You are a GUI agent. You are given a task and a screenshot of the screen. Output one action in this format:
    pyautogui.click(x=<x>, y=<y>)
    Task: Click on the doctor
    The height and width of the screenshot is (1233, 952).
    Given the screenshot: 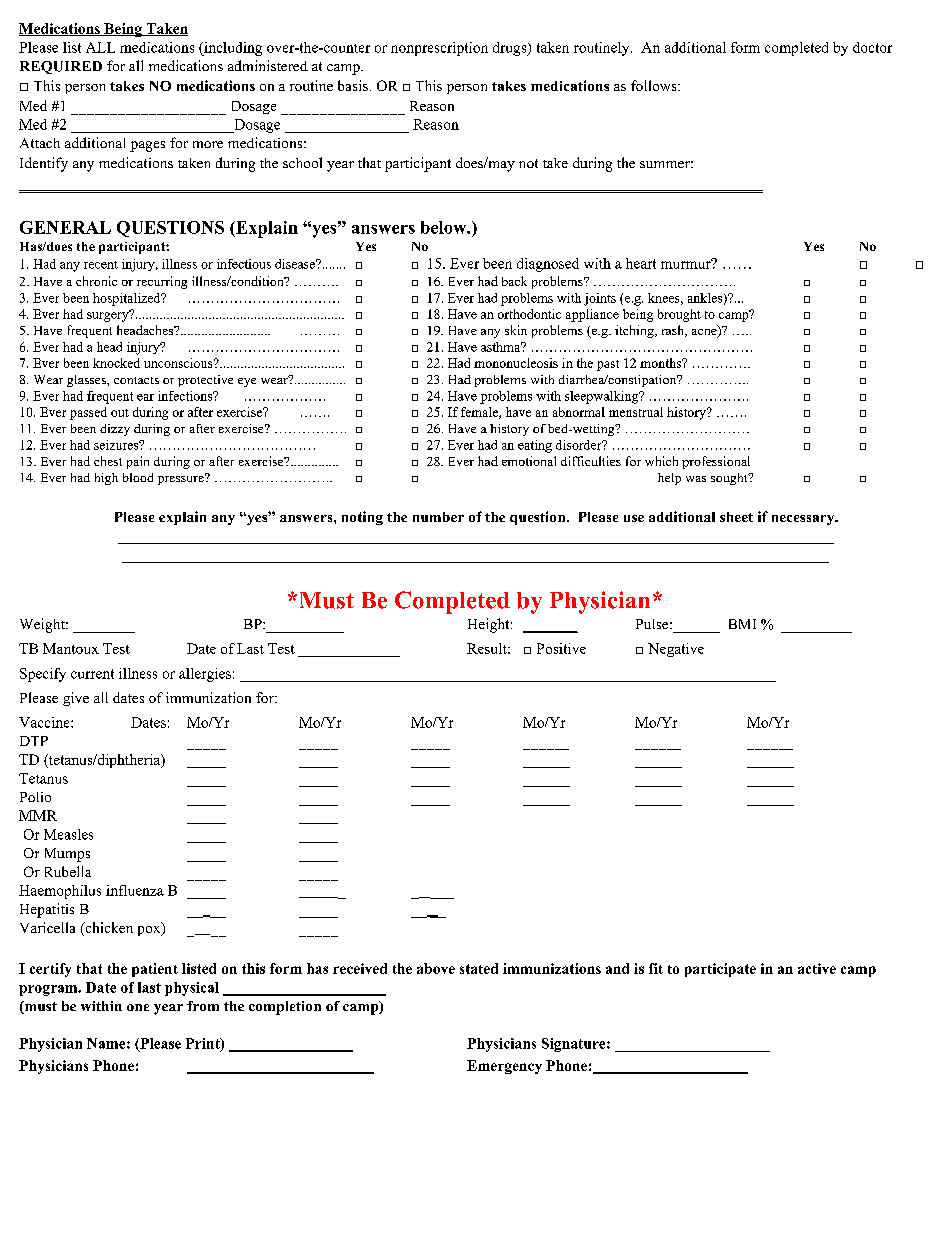 What is the action you would take?
    pyautogui.click(x=872, y=47)
